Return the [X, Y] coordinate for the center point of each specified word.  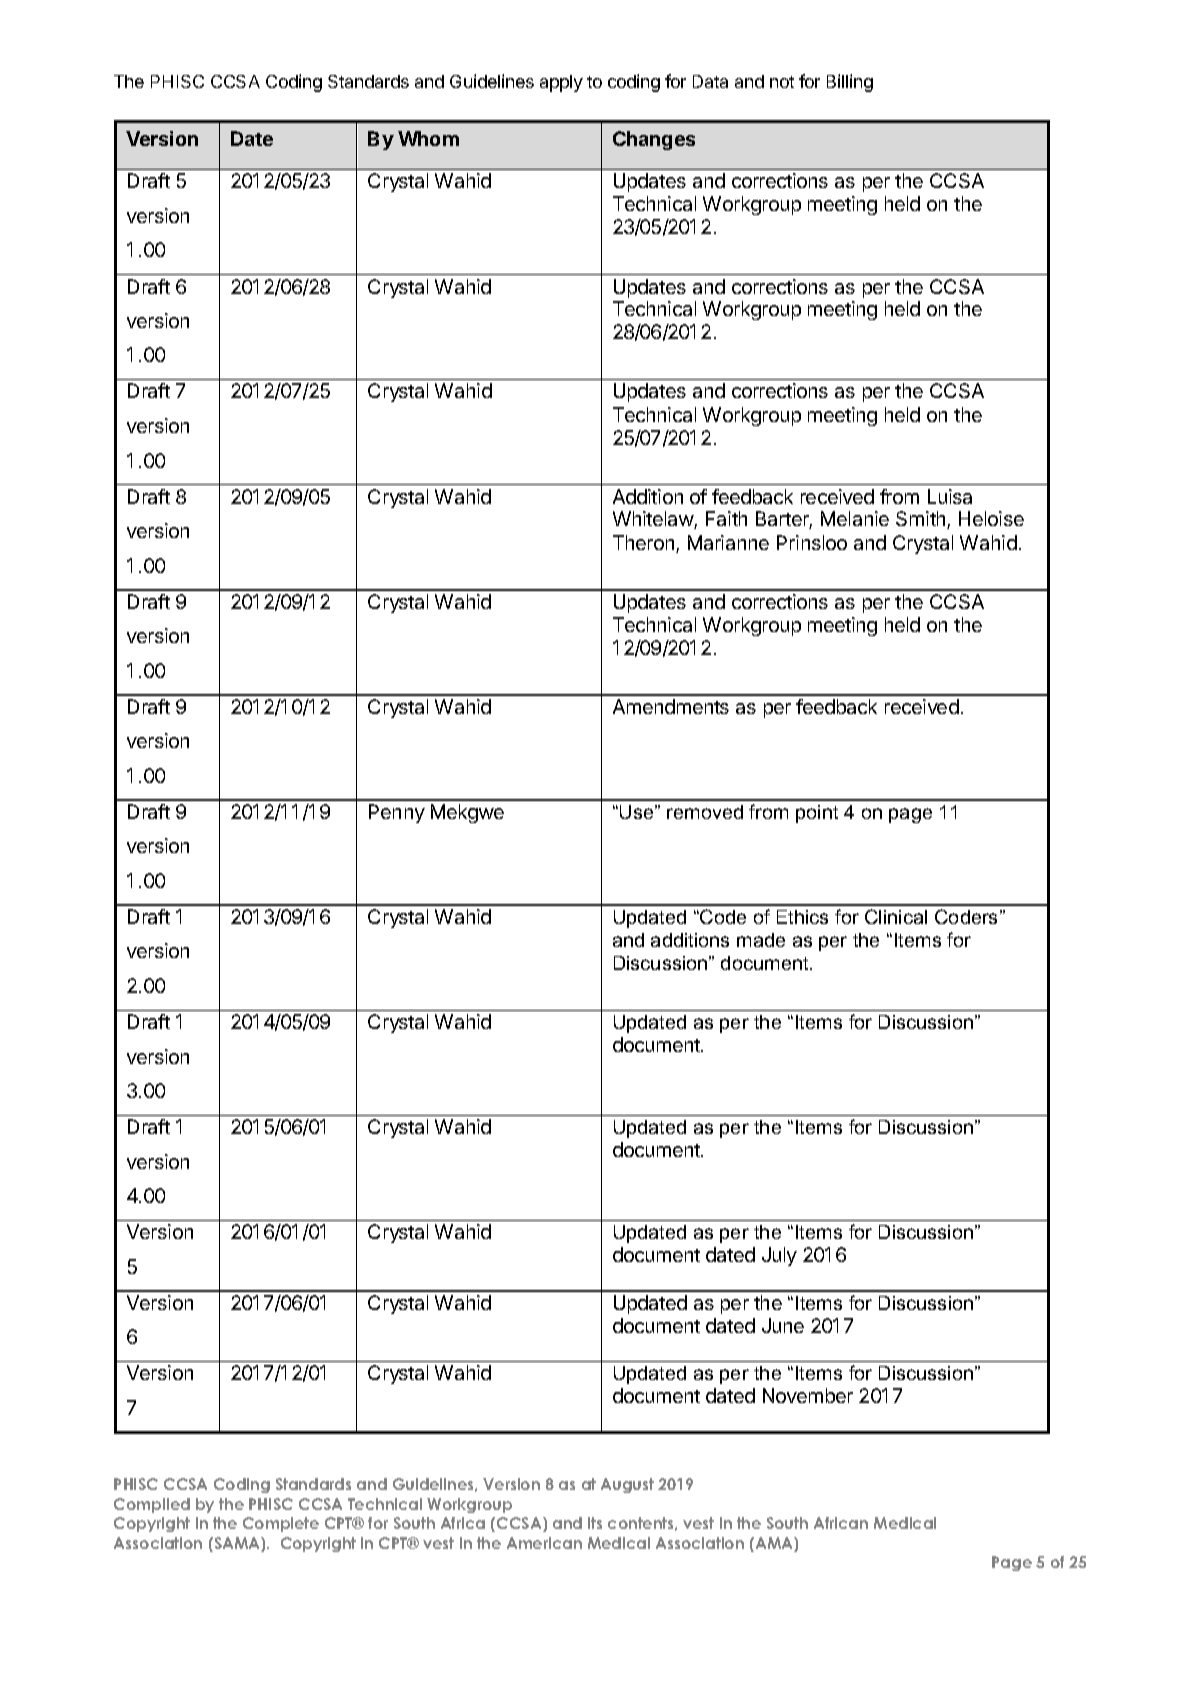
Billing [850, 83]
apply [561, 83]
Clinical [896, 916]
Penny [397, 813]
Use [638, 812]
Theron [645, 544]
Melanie [855, 518]
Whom [428, 138]
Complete [281, 1524]
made [761, 940]
